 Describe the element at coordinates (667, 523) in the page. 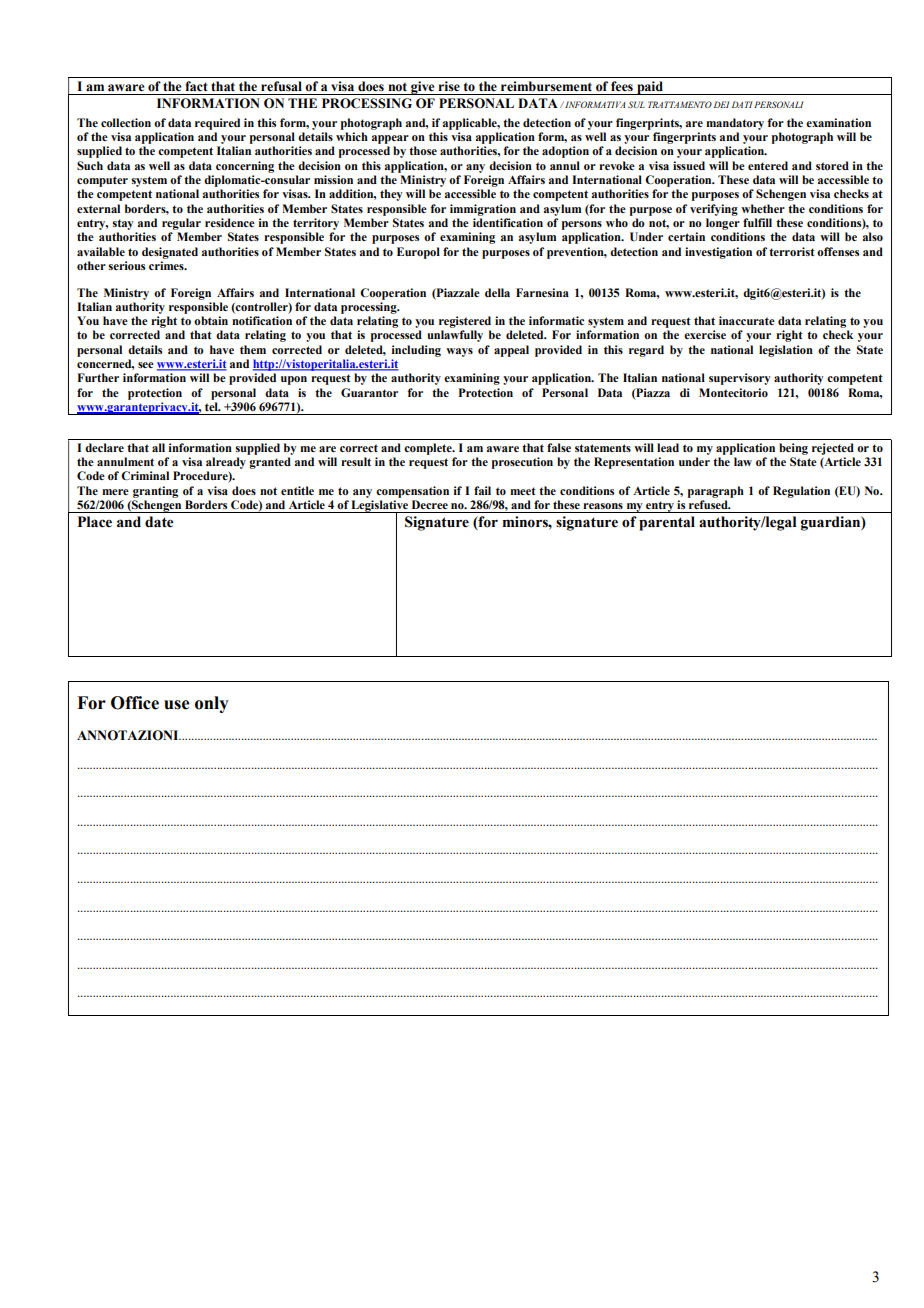

I see `parental` at that location.
